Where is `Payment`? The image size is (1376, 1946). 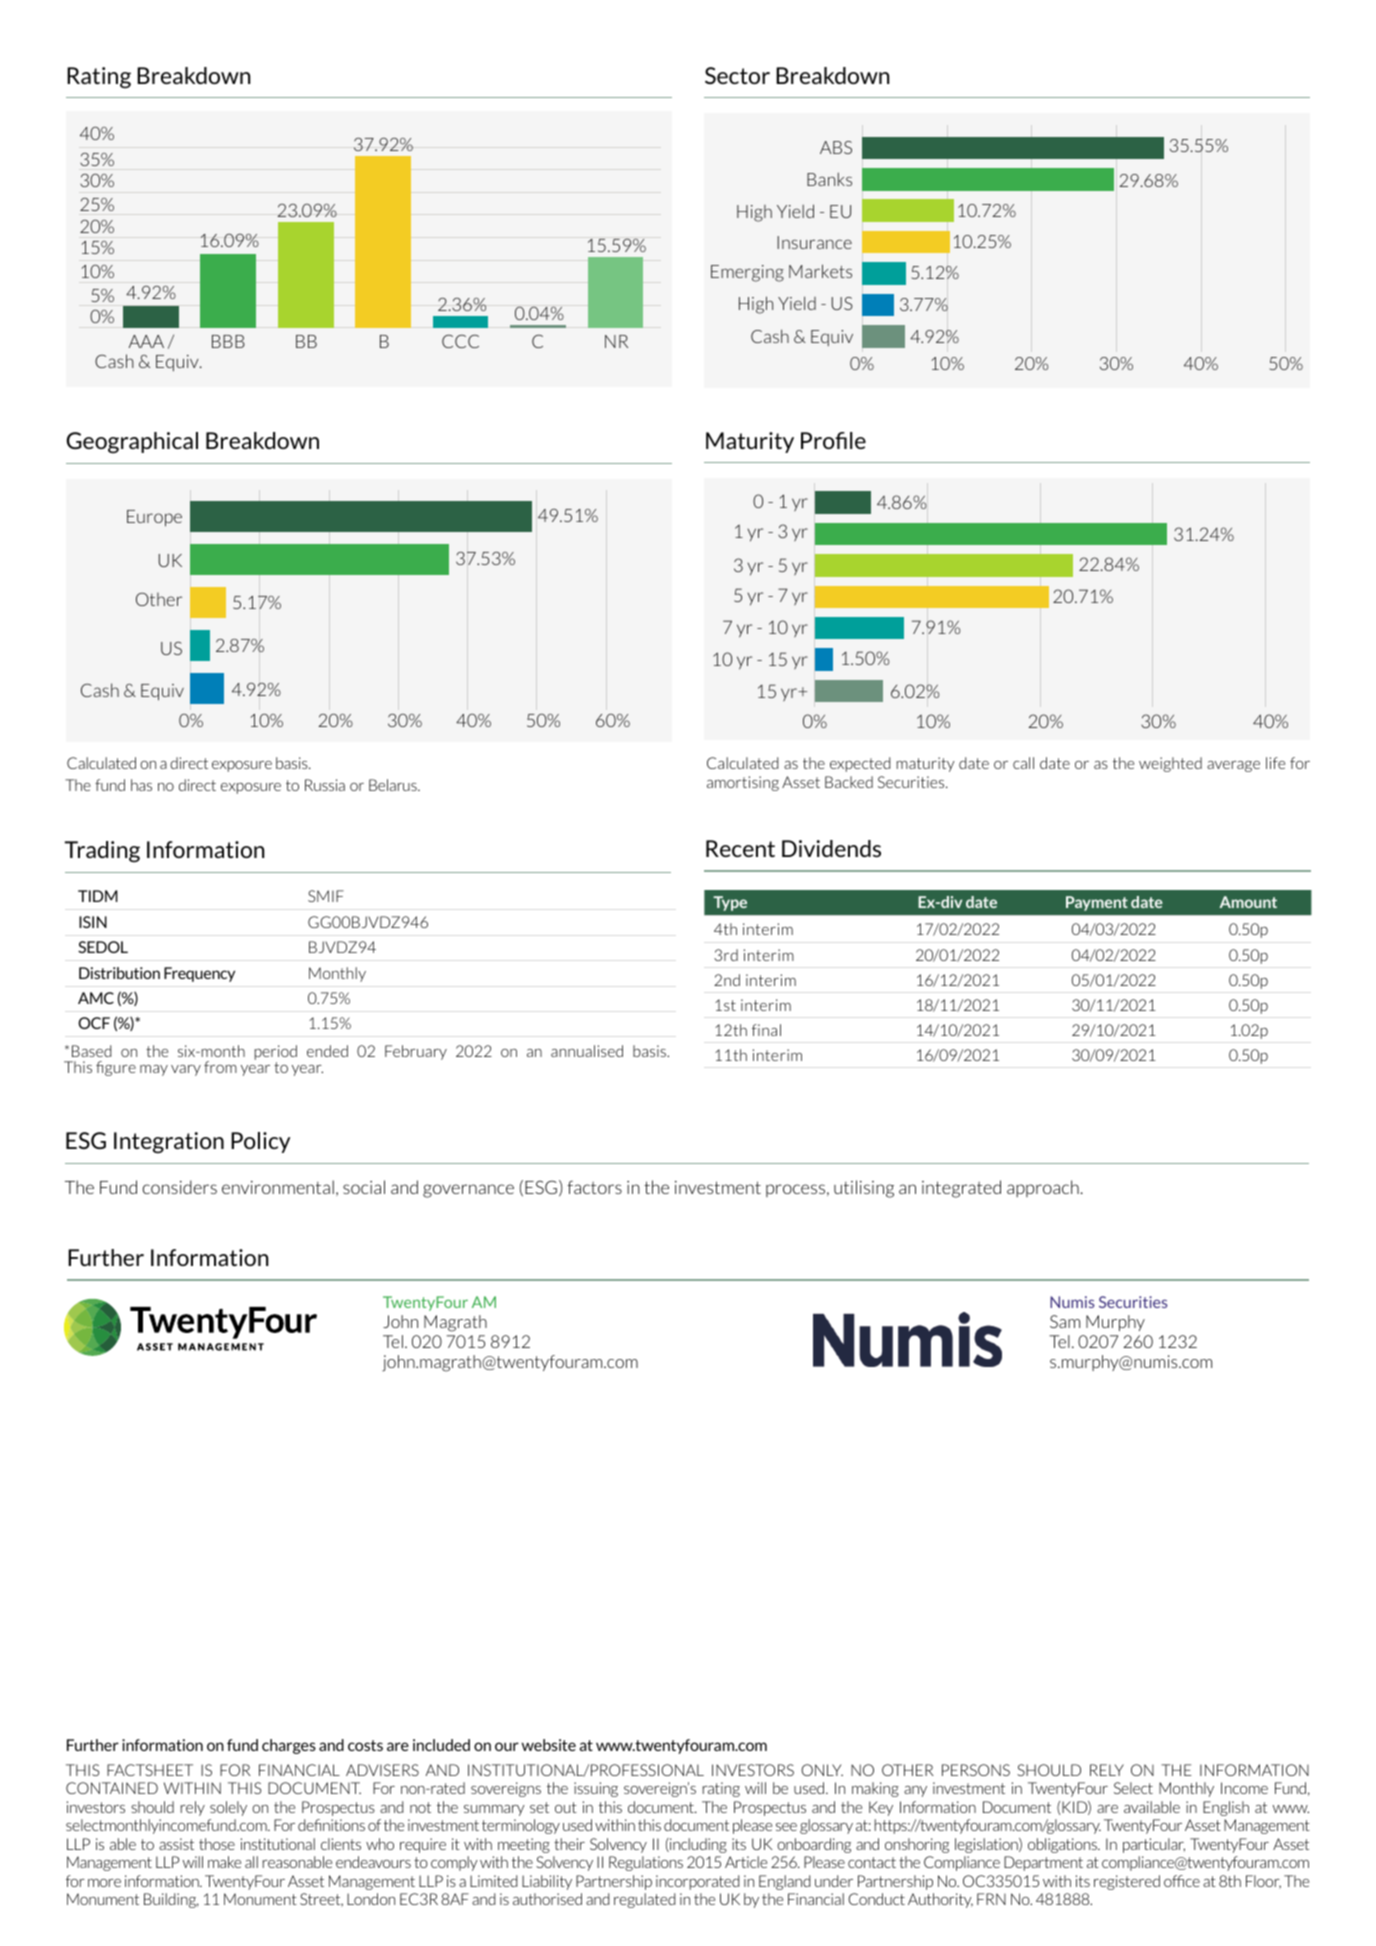 Payment is located at coordinates (1097, 903).
